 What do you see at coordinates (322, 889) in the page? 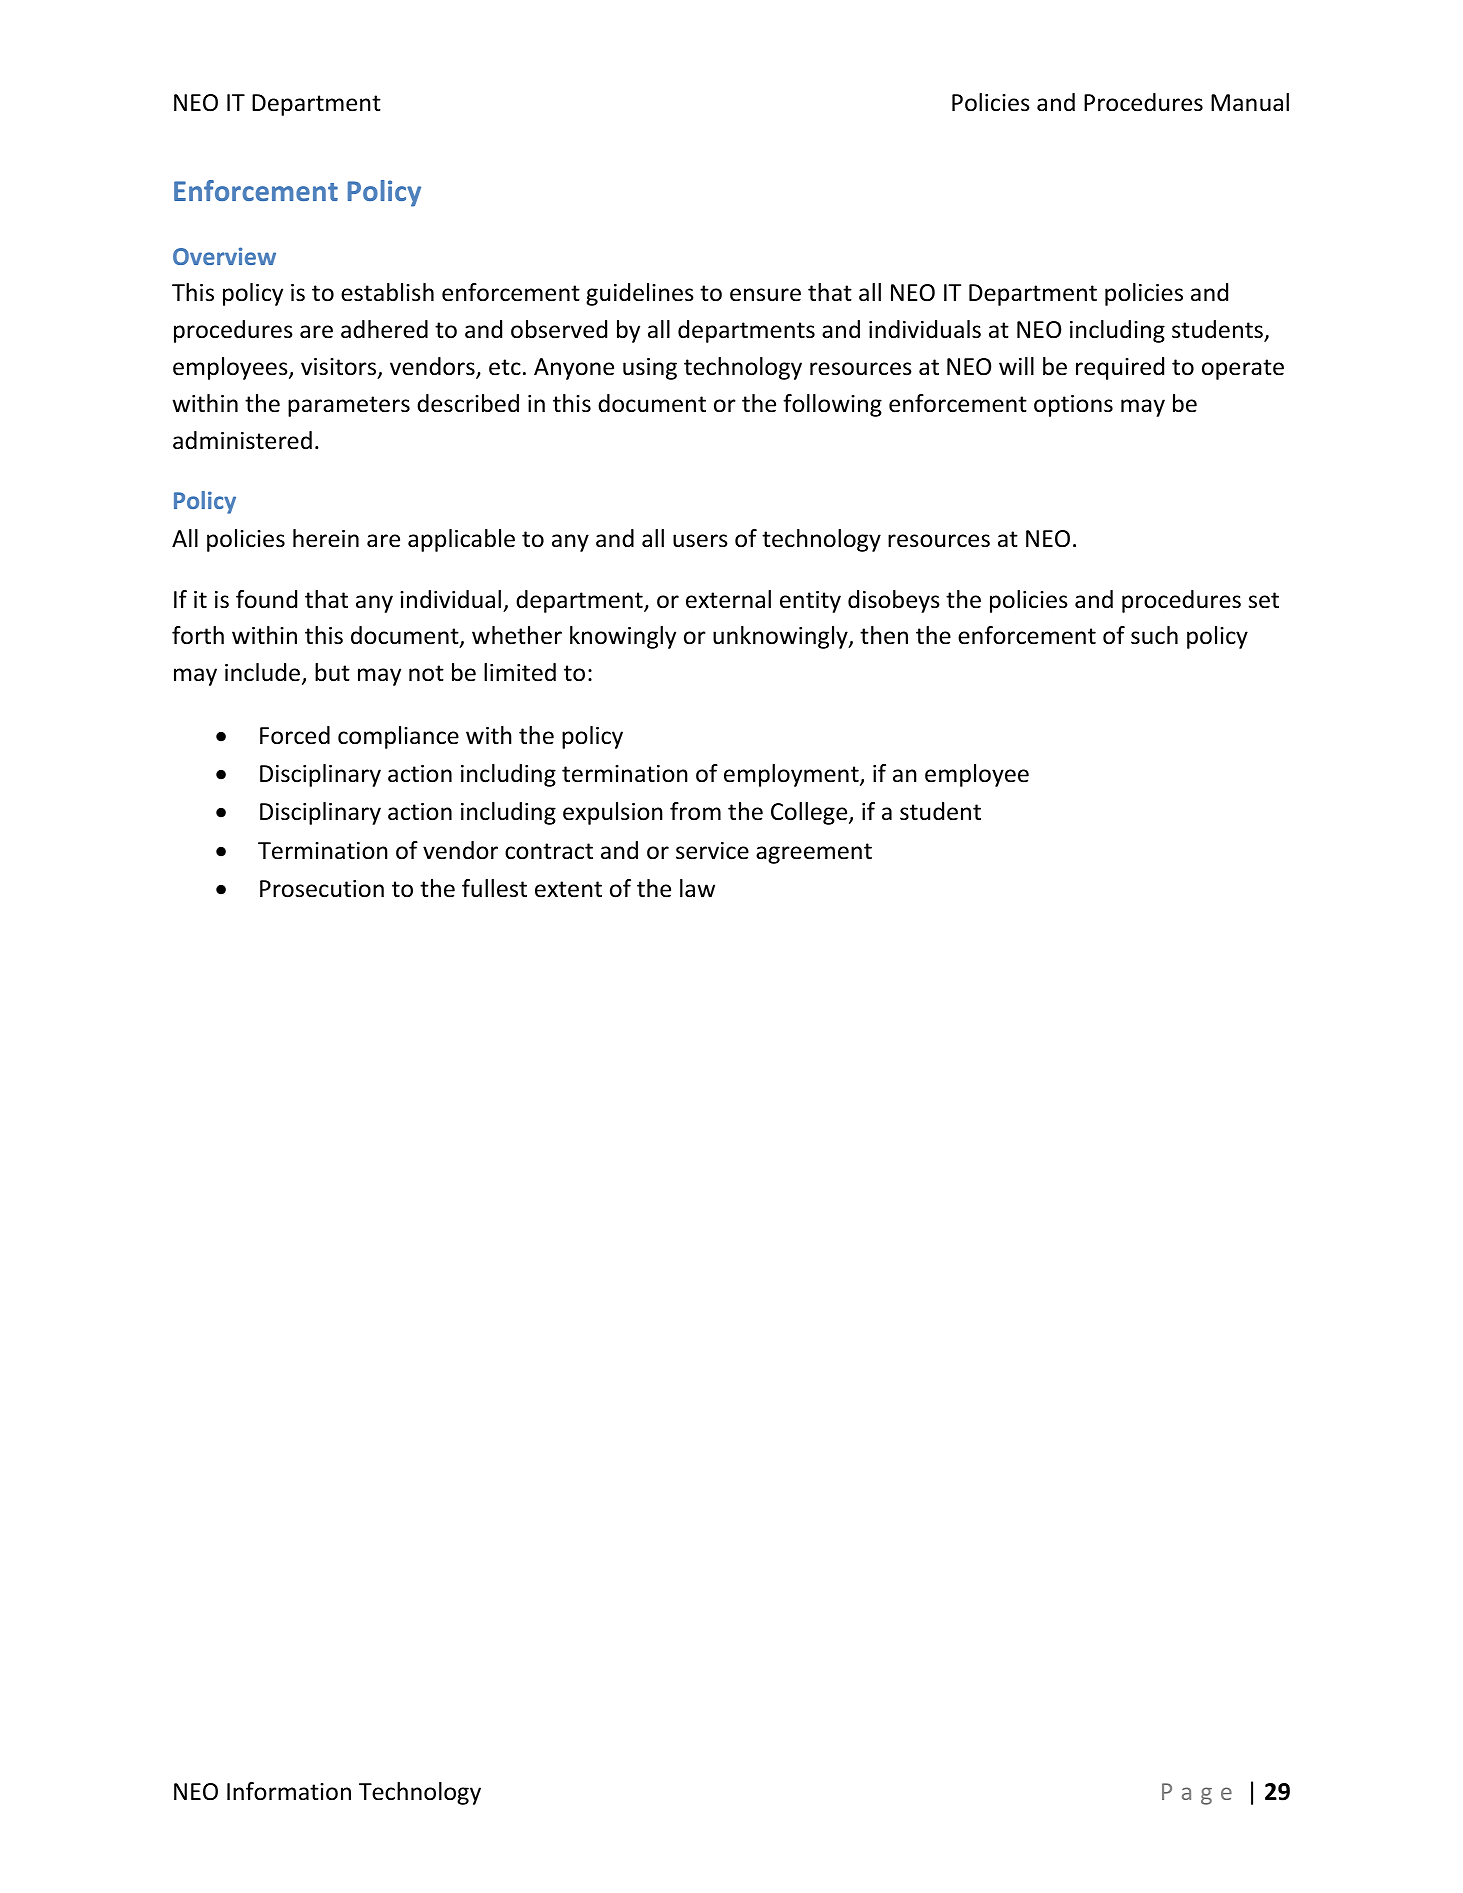
I see `Prosecution` at bounding box center [322, 889].
